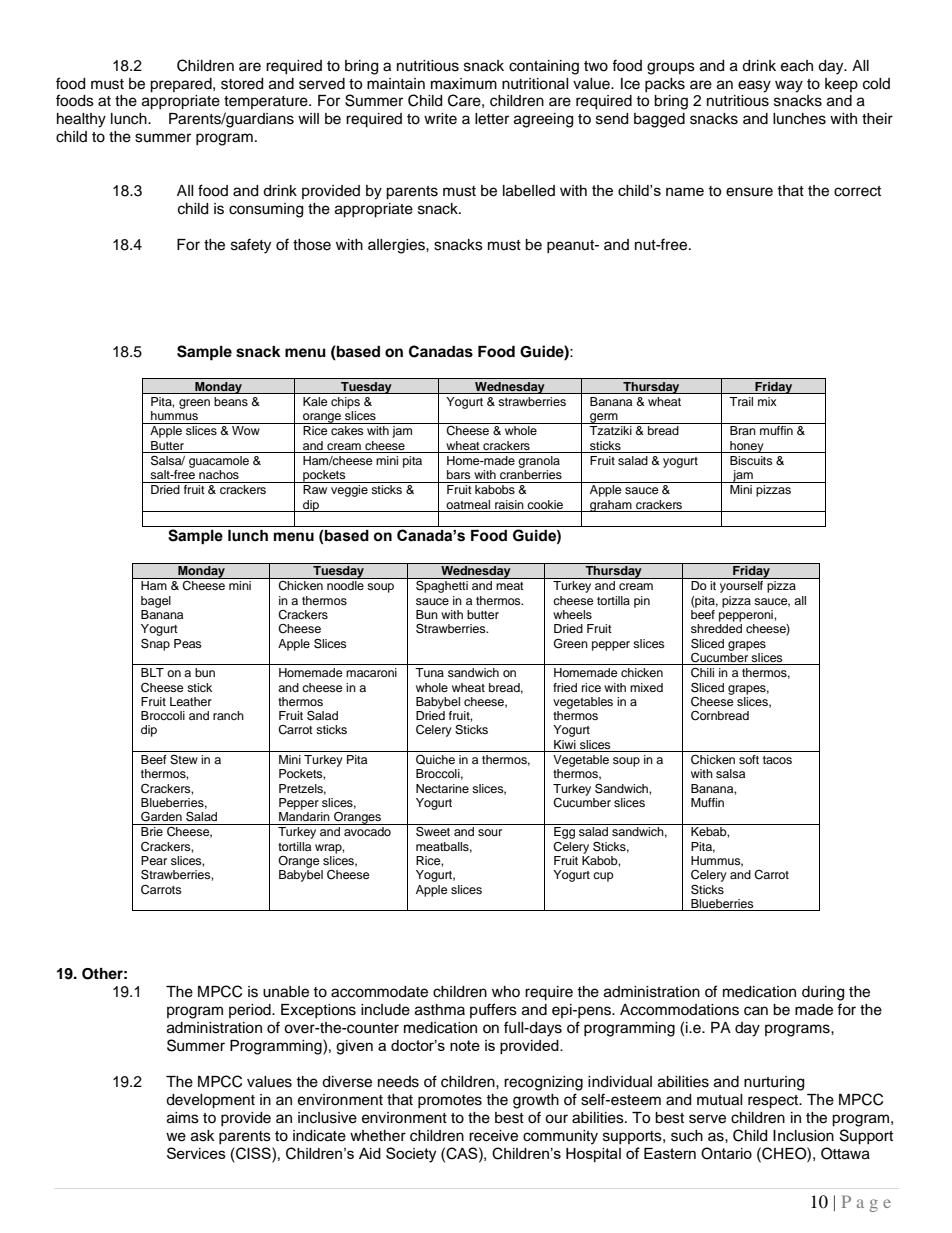 The width and height of the screenshot is (952, 1233). Describe the element at coordinates (572, 614) in the screenshot. I see `wheels` at that location.
